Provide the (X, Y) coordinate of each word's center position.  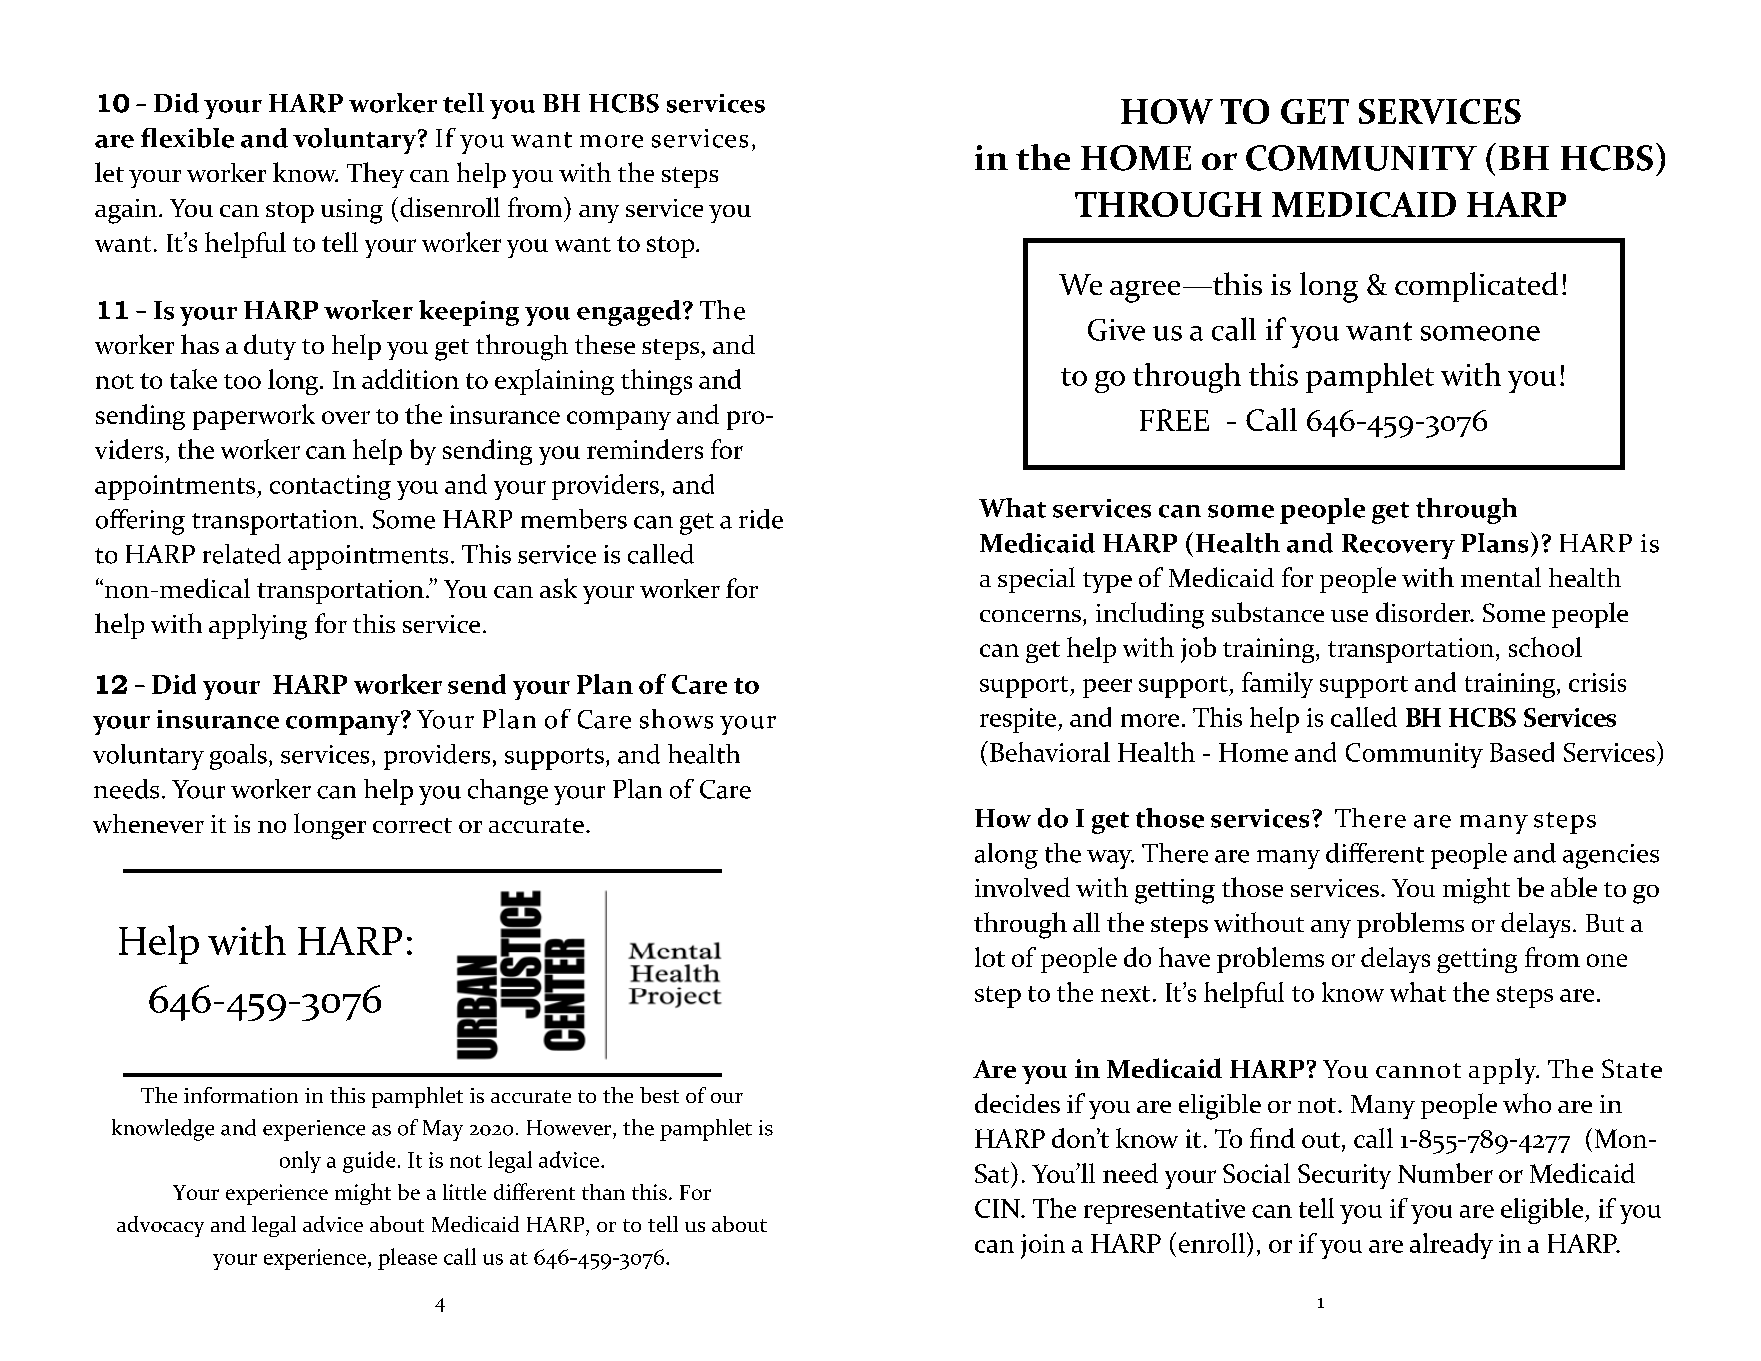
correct (412, 825)
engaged (629, 313)
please (407, 1259)
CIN (998, 1208)
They (375, 175)
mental (1501, 577)
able (1574, 887)
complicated (1476, 287)
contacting (330, 487)
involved (1022, 887)
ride (761, 519)
